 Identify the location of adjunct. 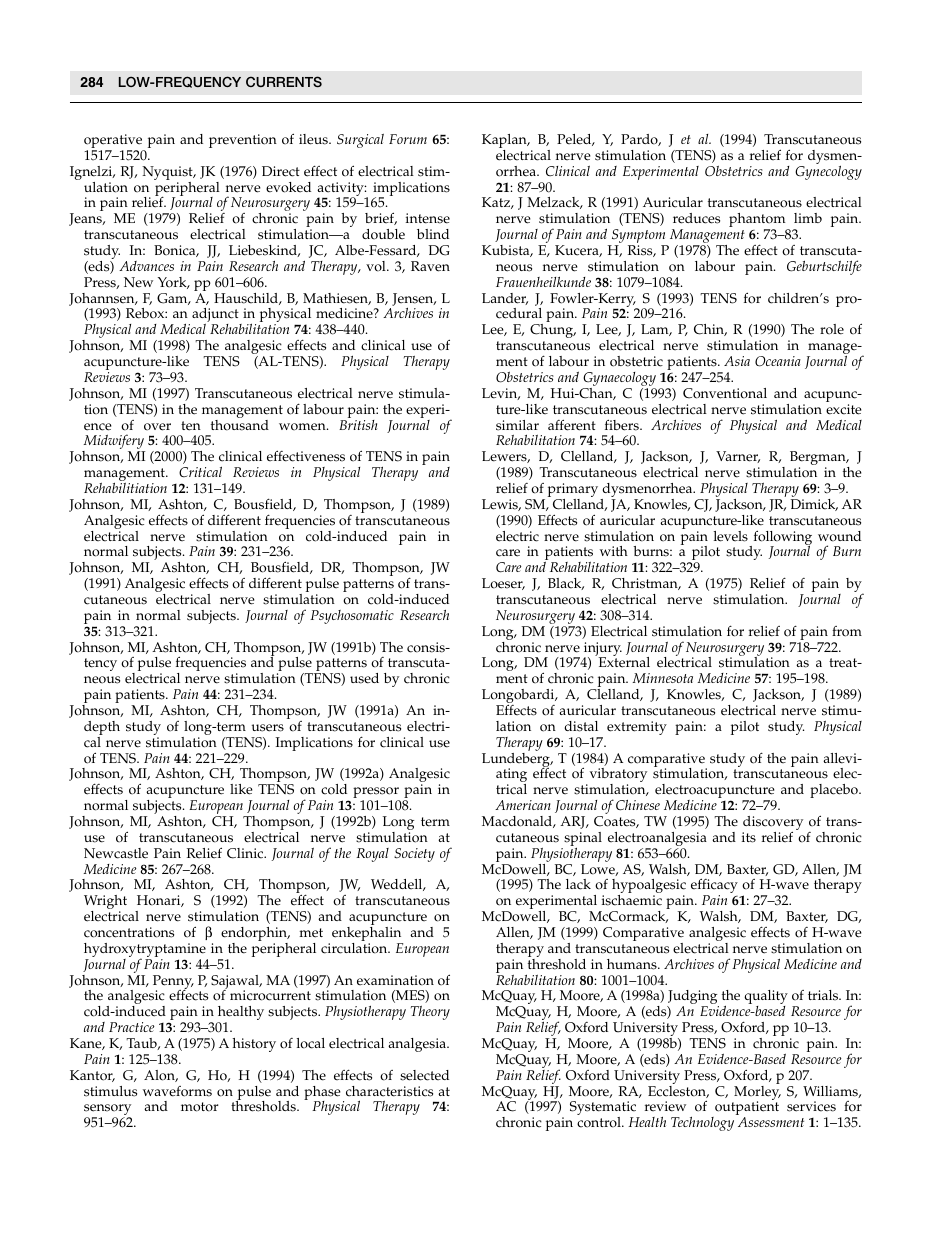
(216, 316).
